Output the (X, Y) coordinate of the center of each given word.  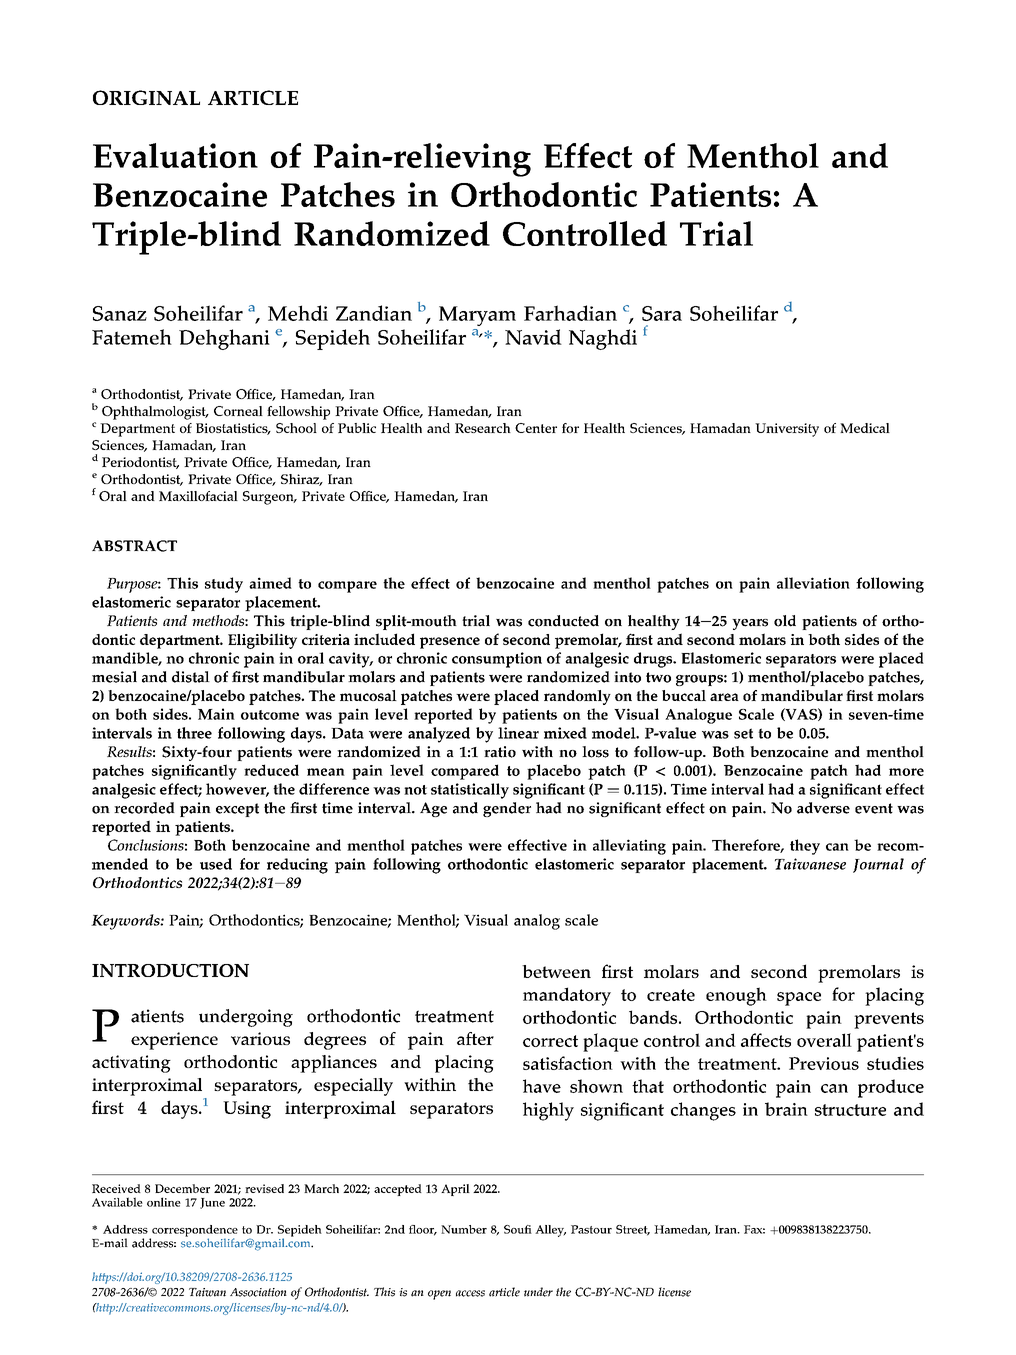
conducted (563, 621)
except (237, 810)
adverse (823, 808)
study (224, 585)
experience (174, 1041)
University (787, 430)
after (475, 1038)
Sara (662, 313)
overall (824, 1040)
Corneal (238, 411)
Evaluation (175, 155)
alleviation (813, 583)
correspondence (194, 1232)
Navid (533, 337)
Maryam (477, 316)
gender (507, 809)
